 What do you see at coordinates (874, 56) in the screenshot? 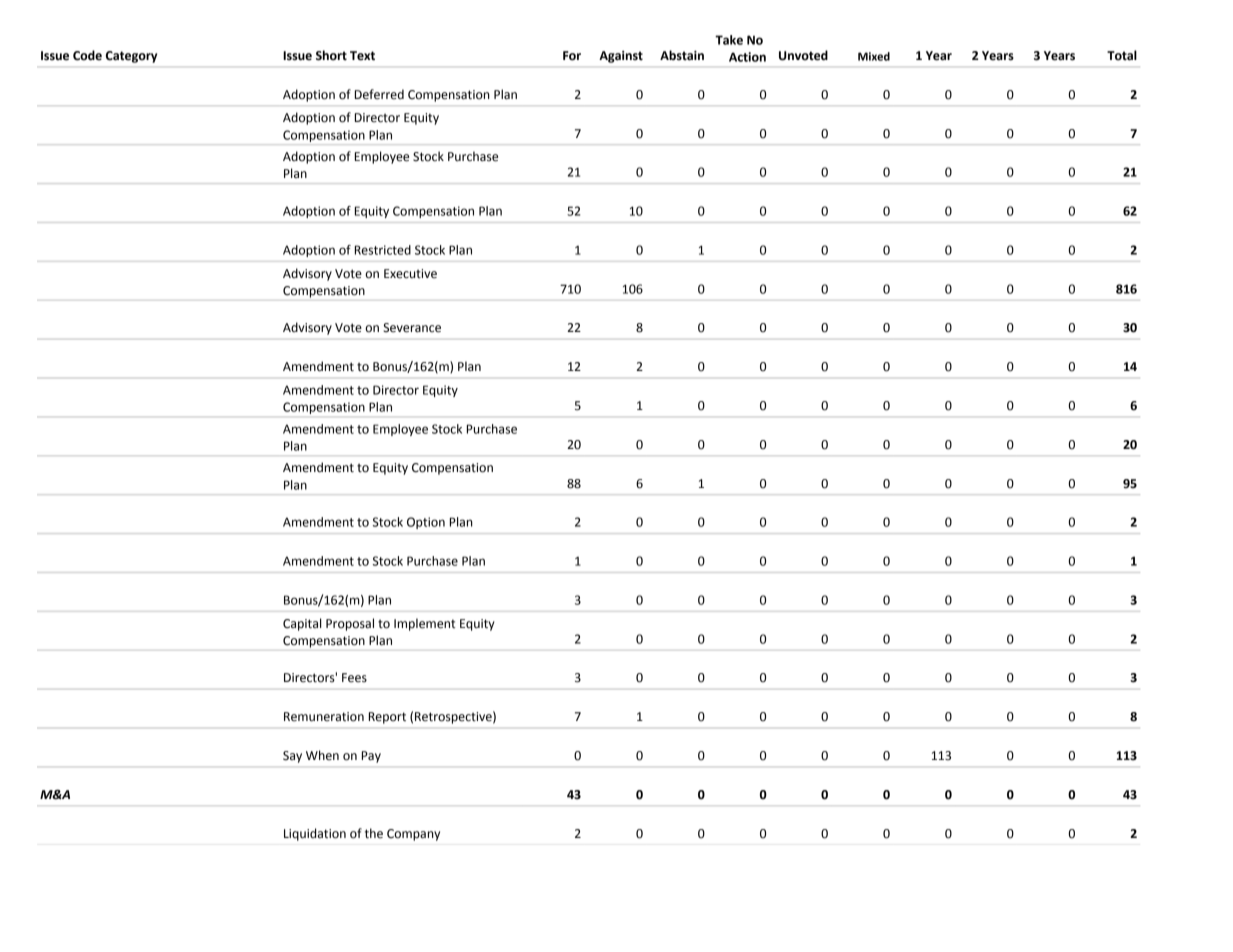
I see `Mixed` at bounding box center [874, 56].
